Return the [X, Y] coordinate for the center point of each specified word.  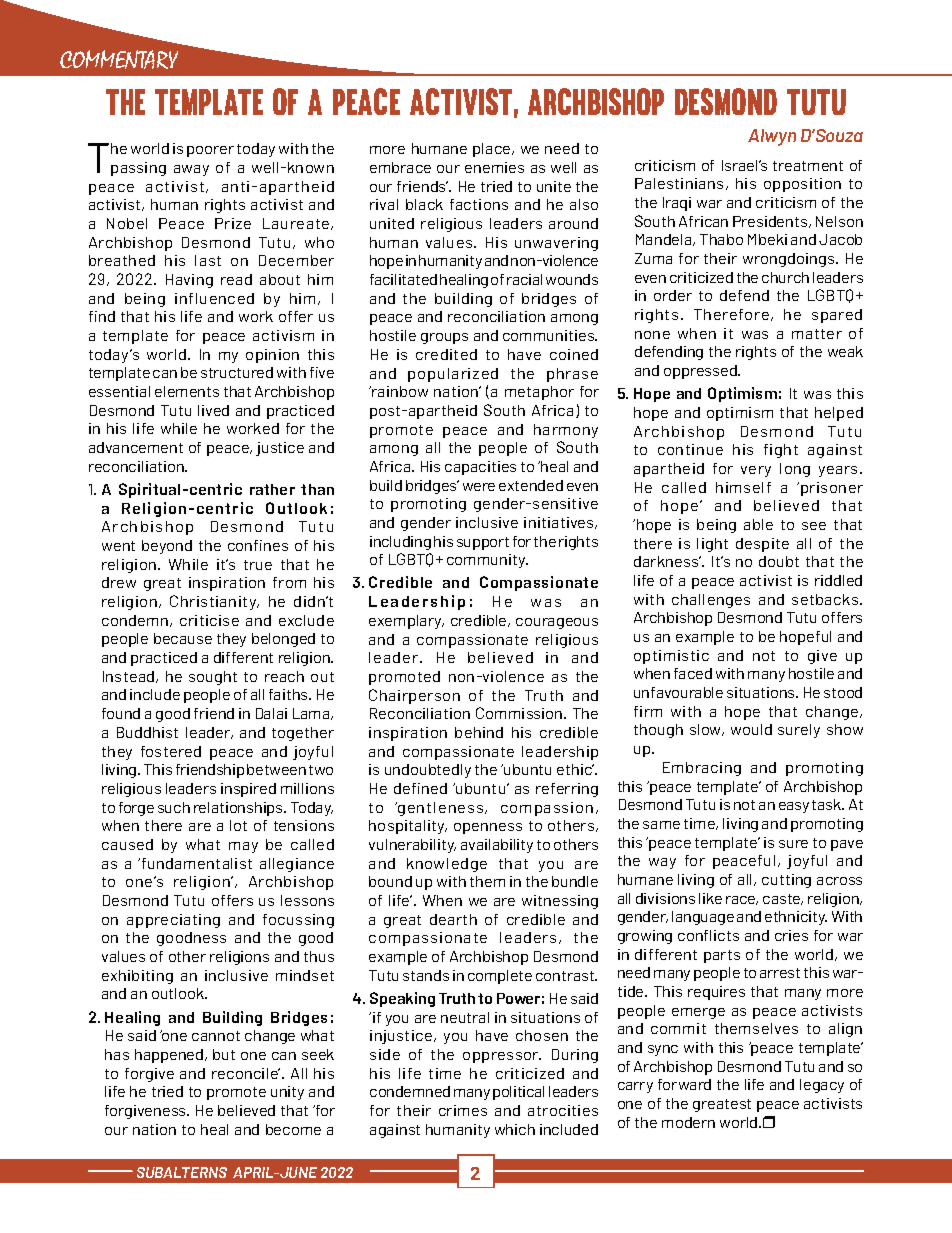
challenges [711, 601]
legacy [822, 1086]
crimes [463, 1110]
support [483, 543]
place [493, 150]
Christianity [214, 602]
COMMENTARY [119, 59]
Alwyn [772, 137]
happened [170, 1056]
